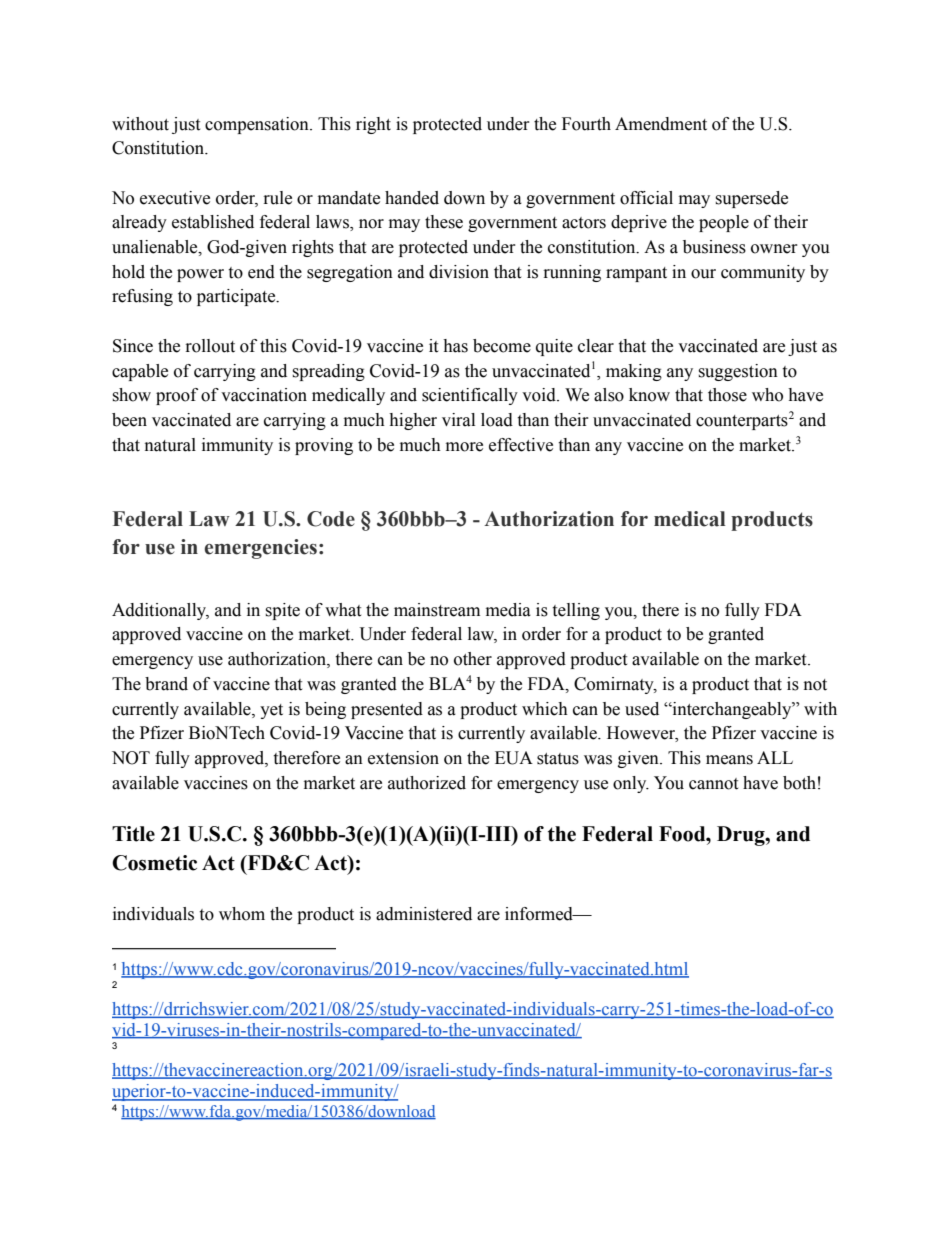 The image size is (952, 1233). Describe the element at coordinates (387, 710) in the screenshot. I see `presented` at that location.
